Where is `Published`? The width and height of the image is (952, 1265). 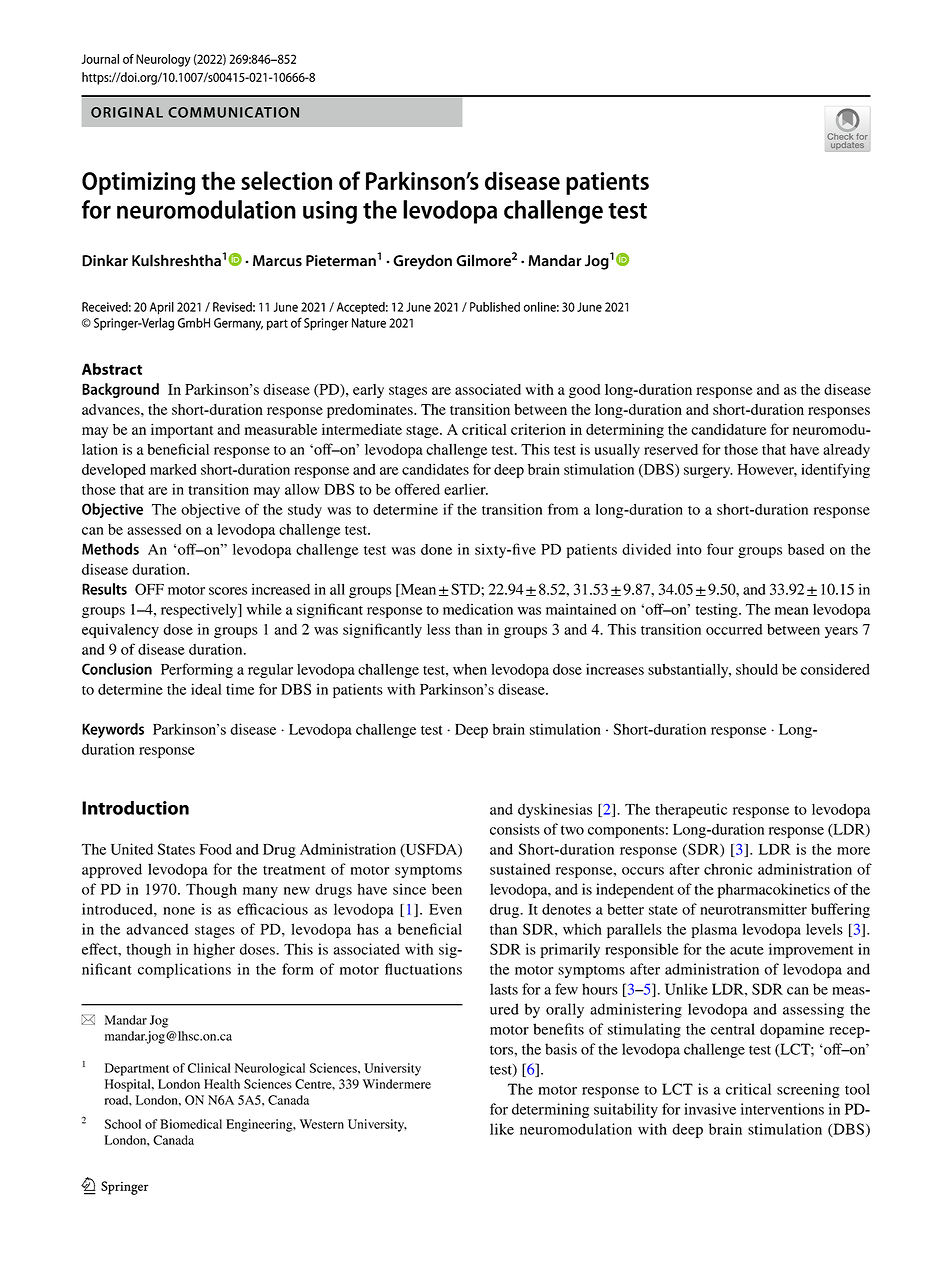
Published is located at coordinates (495, 307).
